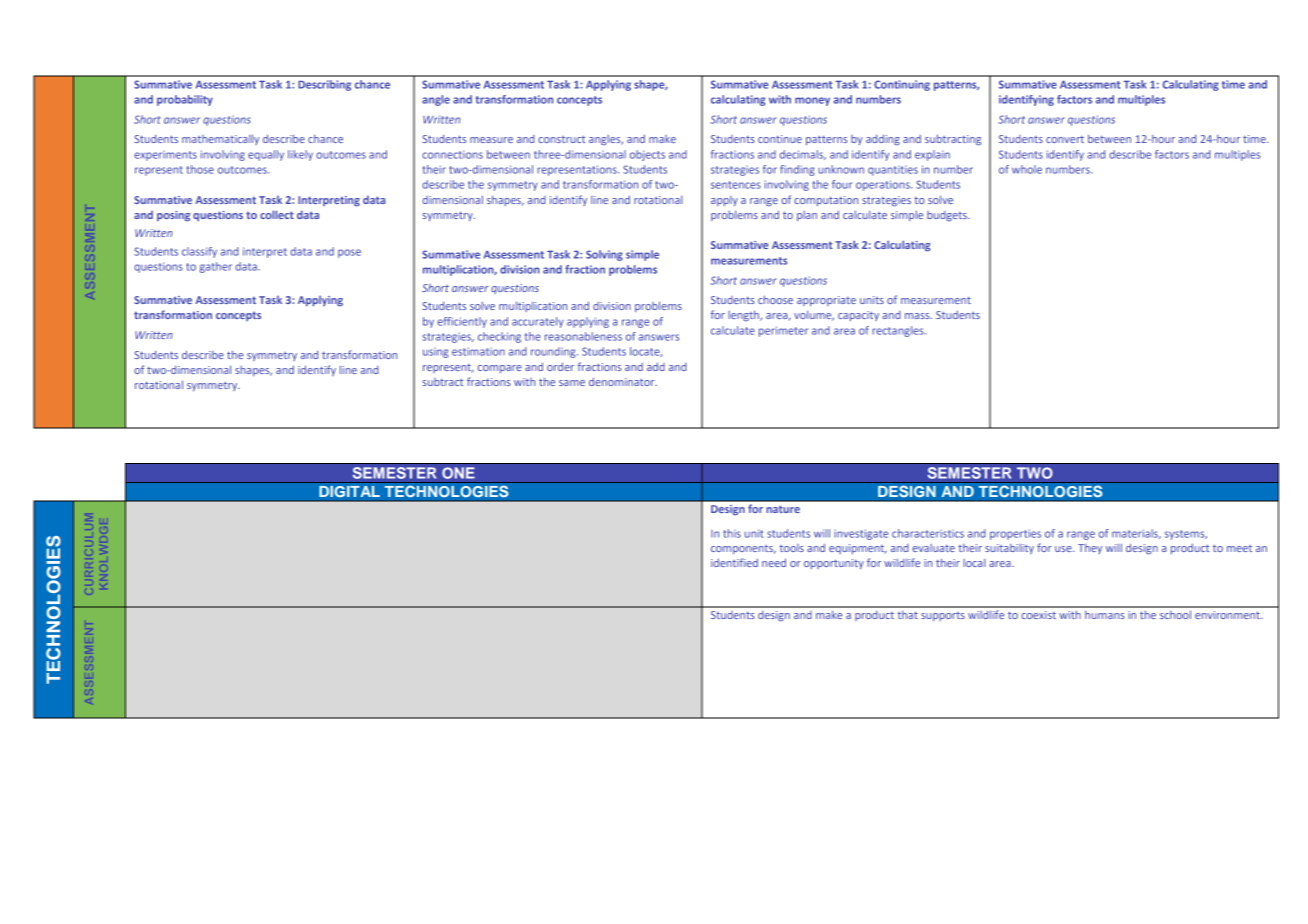 Image resolution: width=1308 pixels, height=924 pixels. What do you see at coordinates (783, 509) in the screenshot?
I see `nature` at bounding box center [783, 509].
